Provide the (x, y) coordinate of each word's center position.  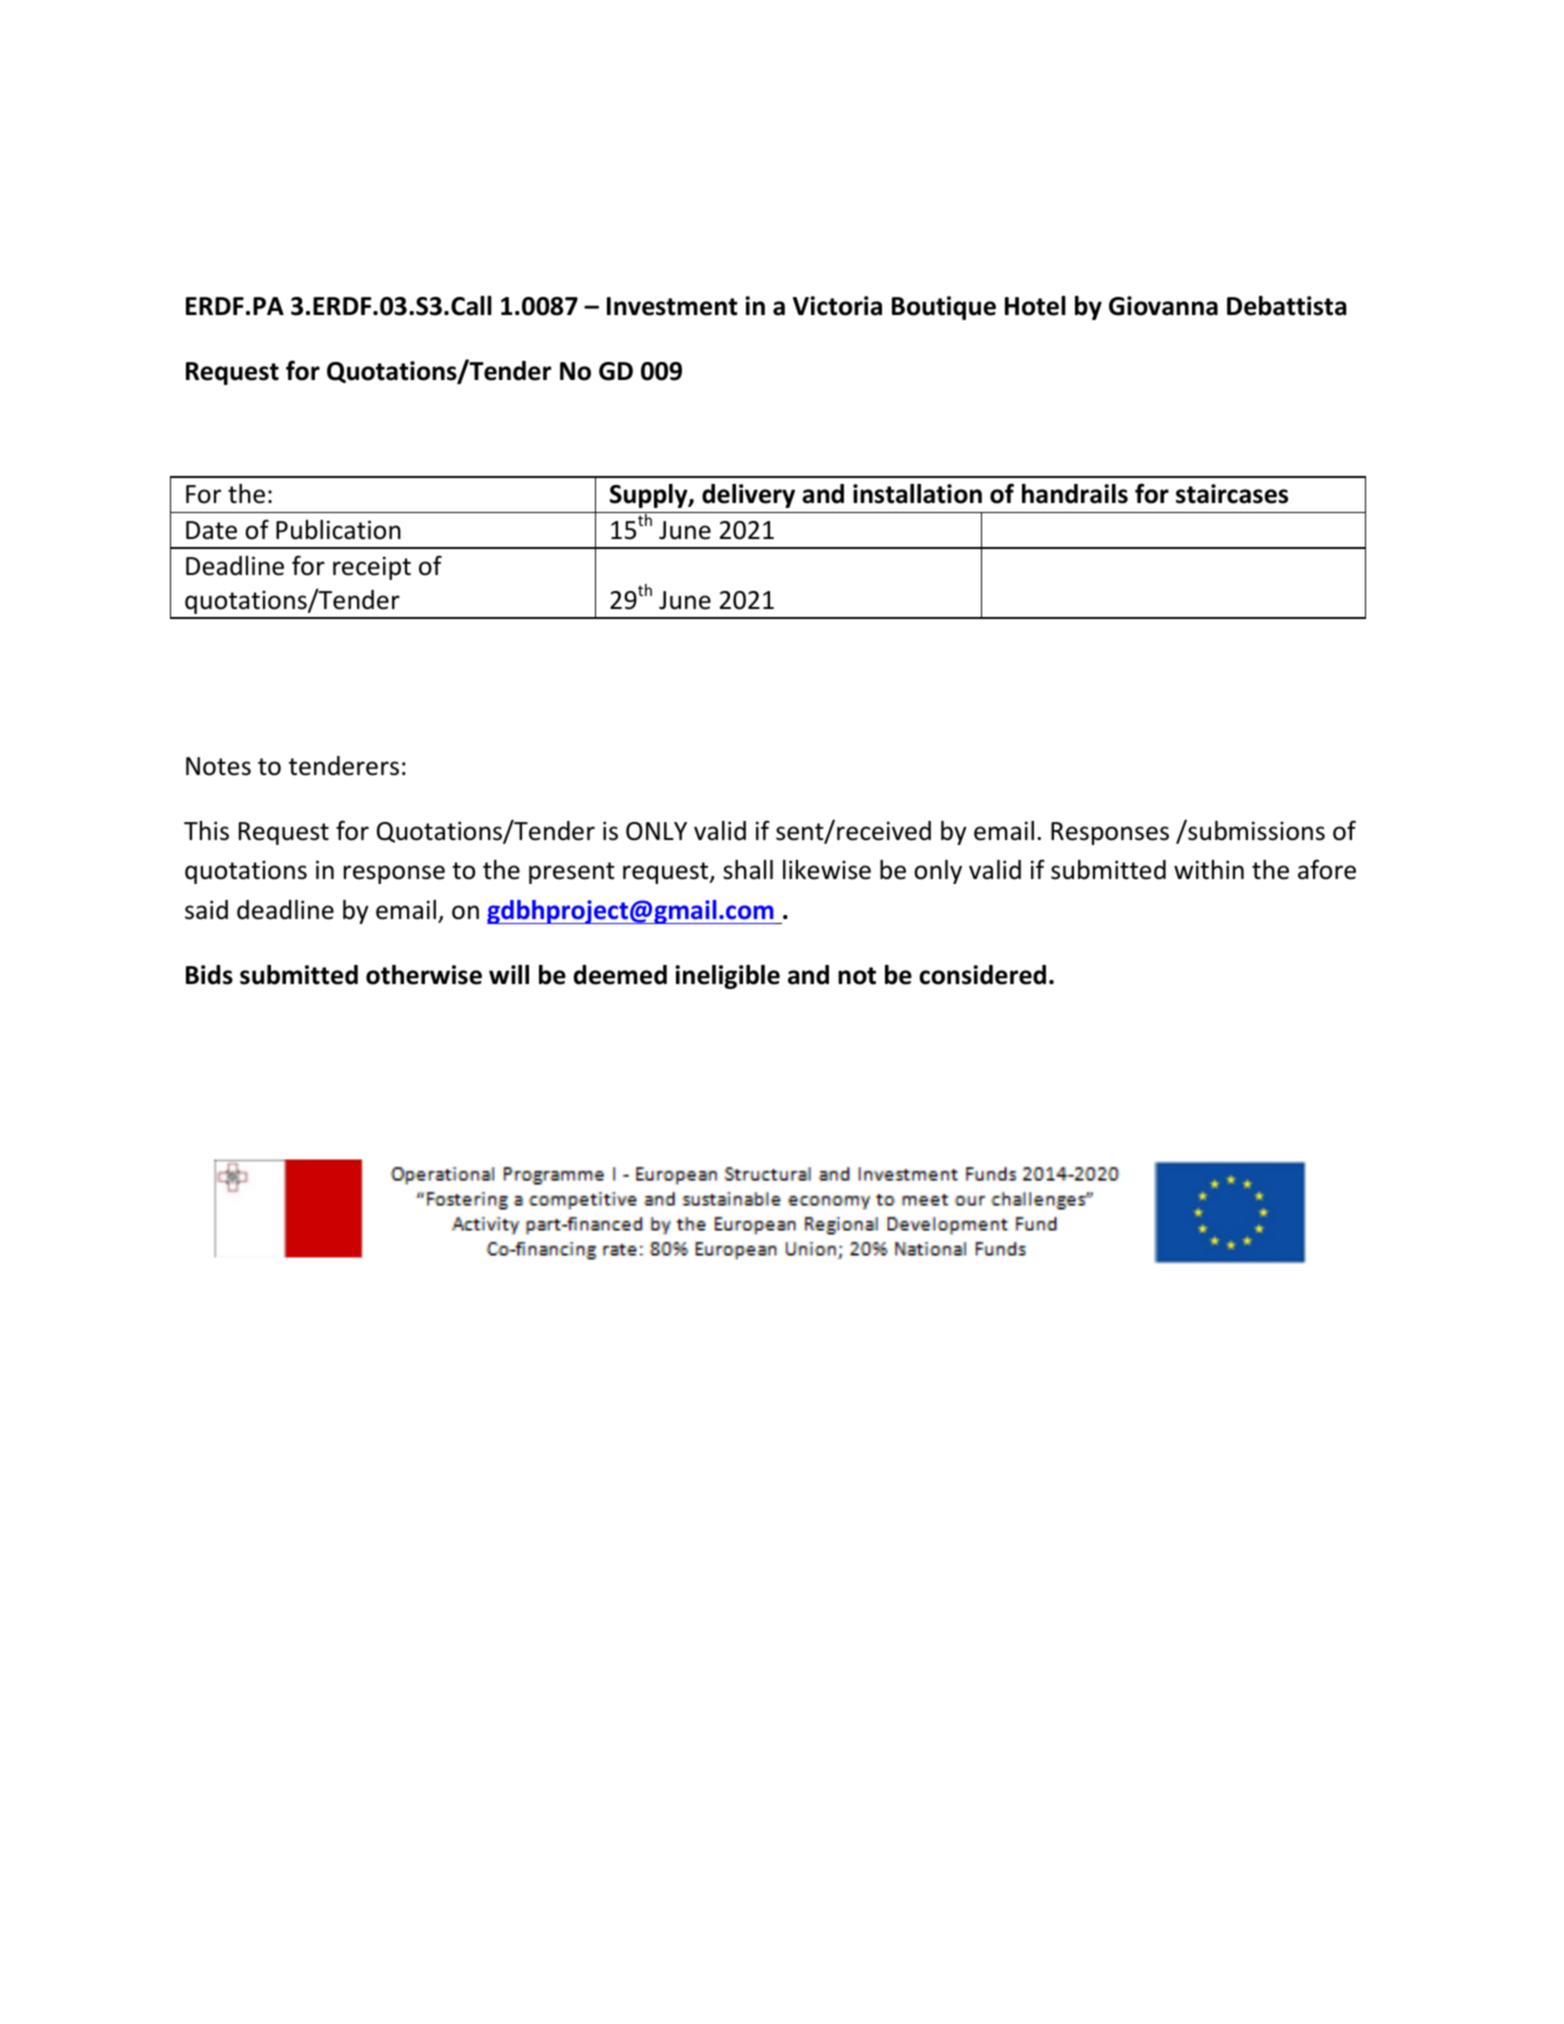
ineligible (727, 977)
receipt (372, 568)
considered (982, 975)
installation (917, 494)
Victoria (837, 306)
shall (748, 870)
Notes (218, 766)
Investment (672, 306)
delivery (748, 496)
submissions (1255, 830)
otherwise (424, 975)
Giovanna (1163, 306)
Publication (338, 530)
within (1209, 870)
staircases (1232, 494)
